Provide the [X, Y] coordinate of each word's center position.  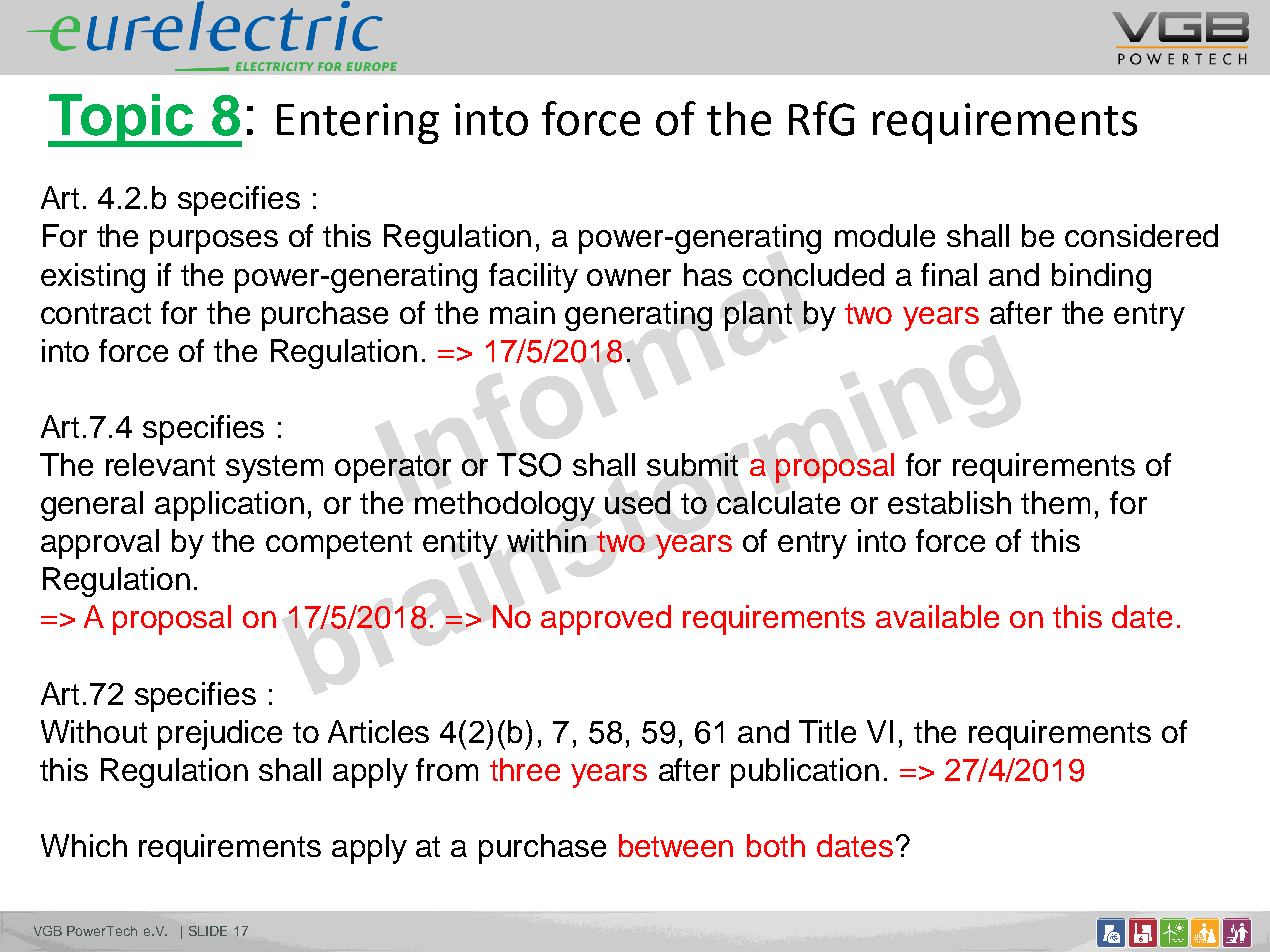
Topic [122, 120]
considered [1141, 235]
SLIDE [208, 931]
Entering [358, 123]
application [229, 506]
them [1055, 502]
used [637, 502]
